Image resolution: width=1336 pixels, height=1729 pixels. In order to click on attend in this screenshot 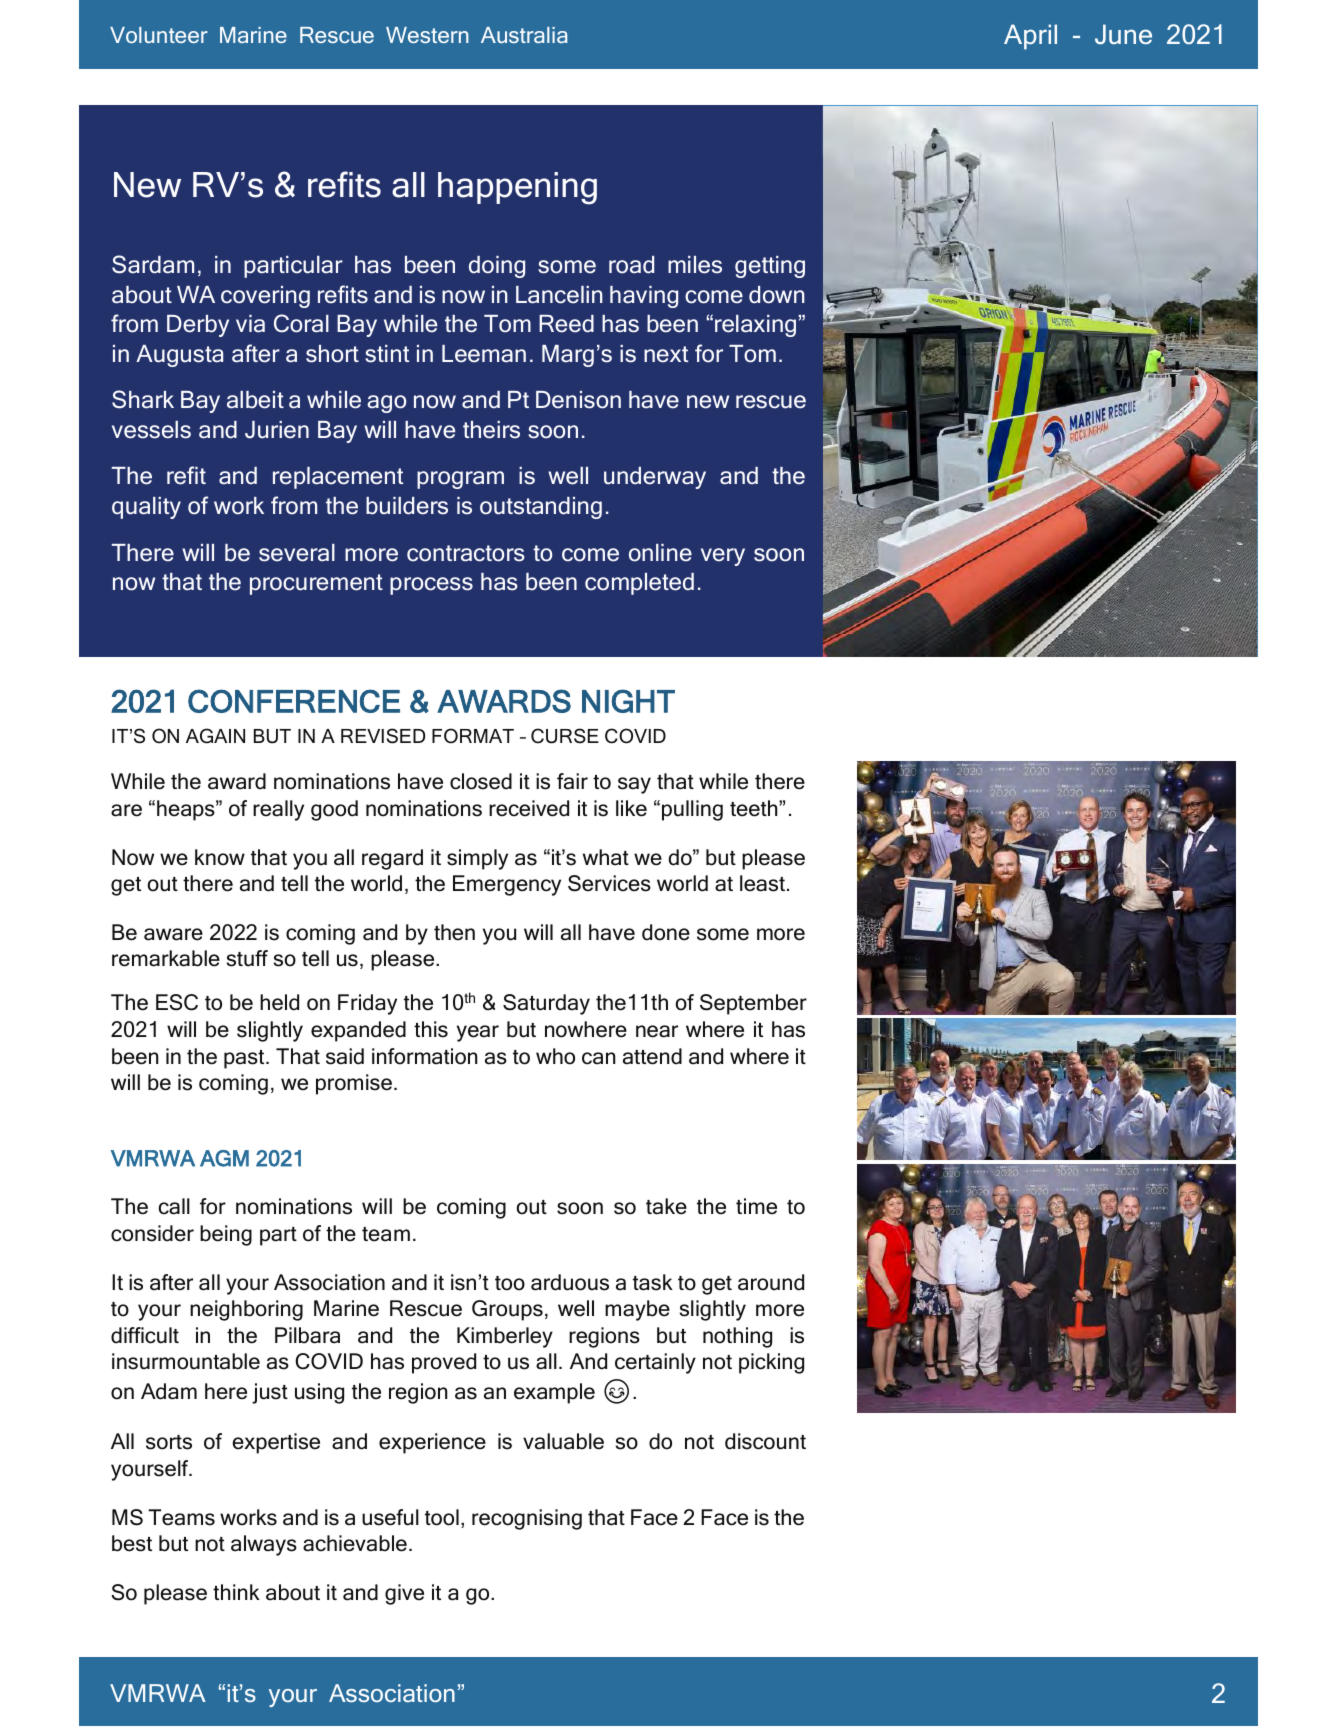, I will do `click(652, 1056)`.
